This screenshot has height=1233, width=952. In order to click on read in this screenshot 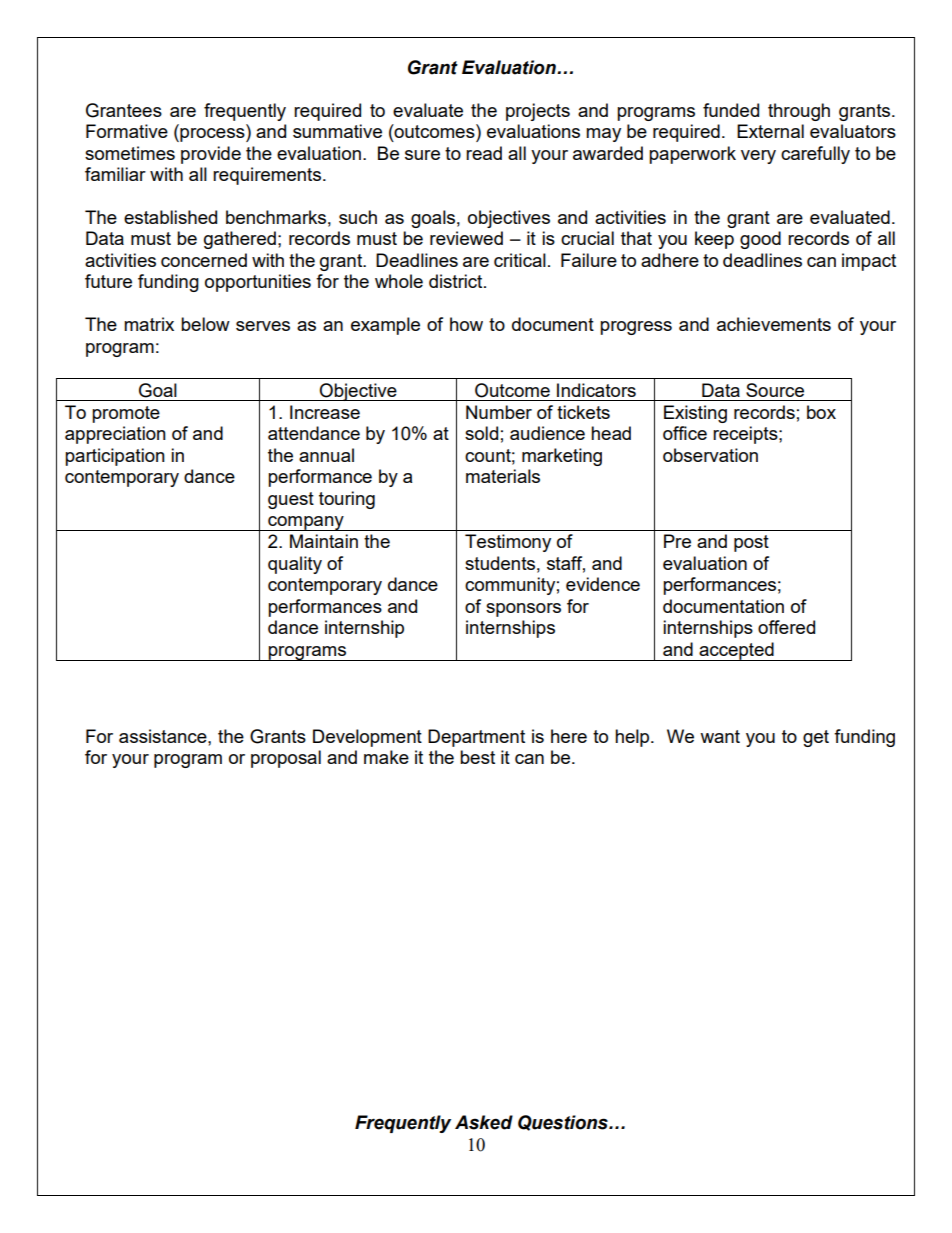, I will do `click(484, 153)`.
